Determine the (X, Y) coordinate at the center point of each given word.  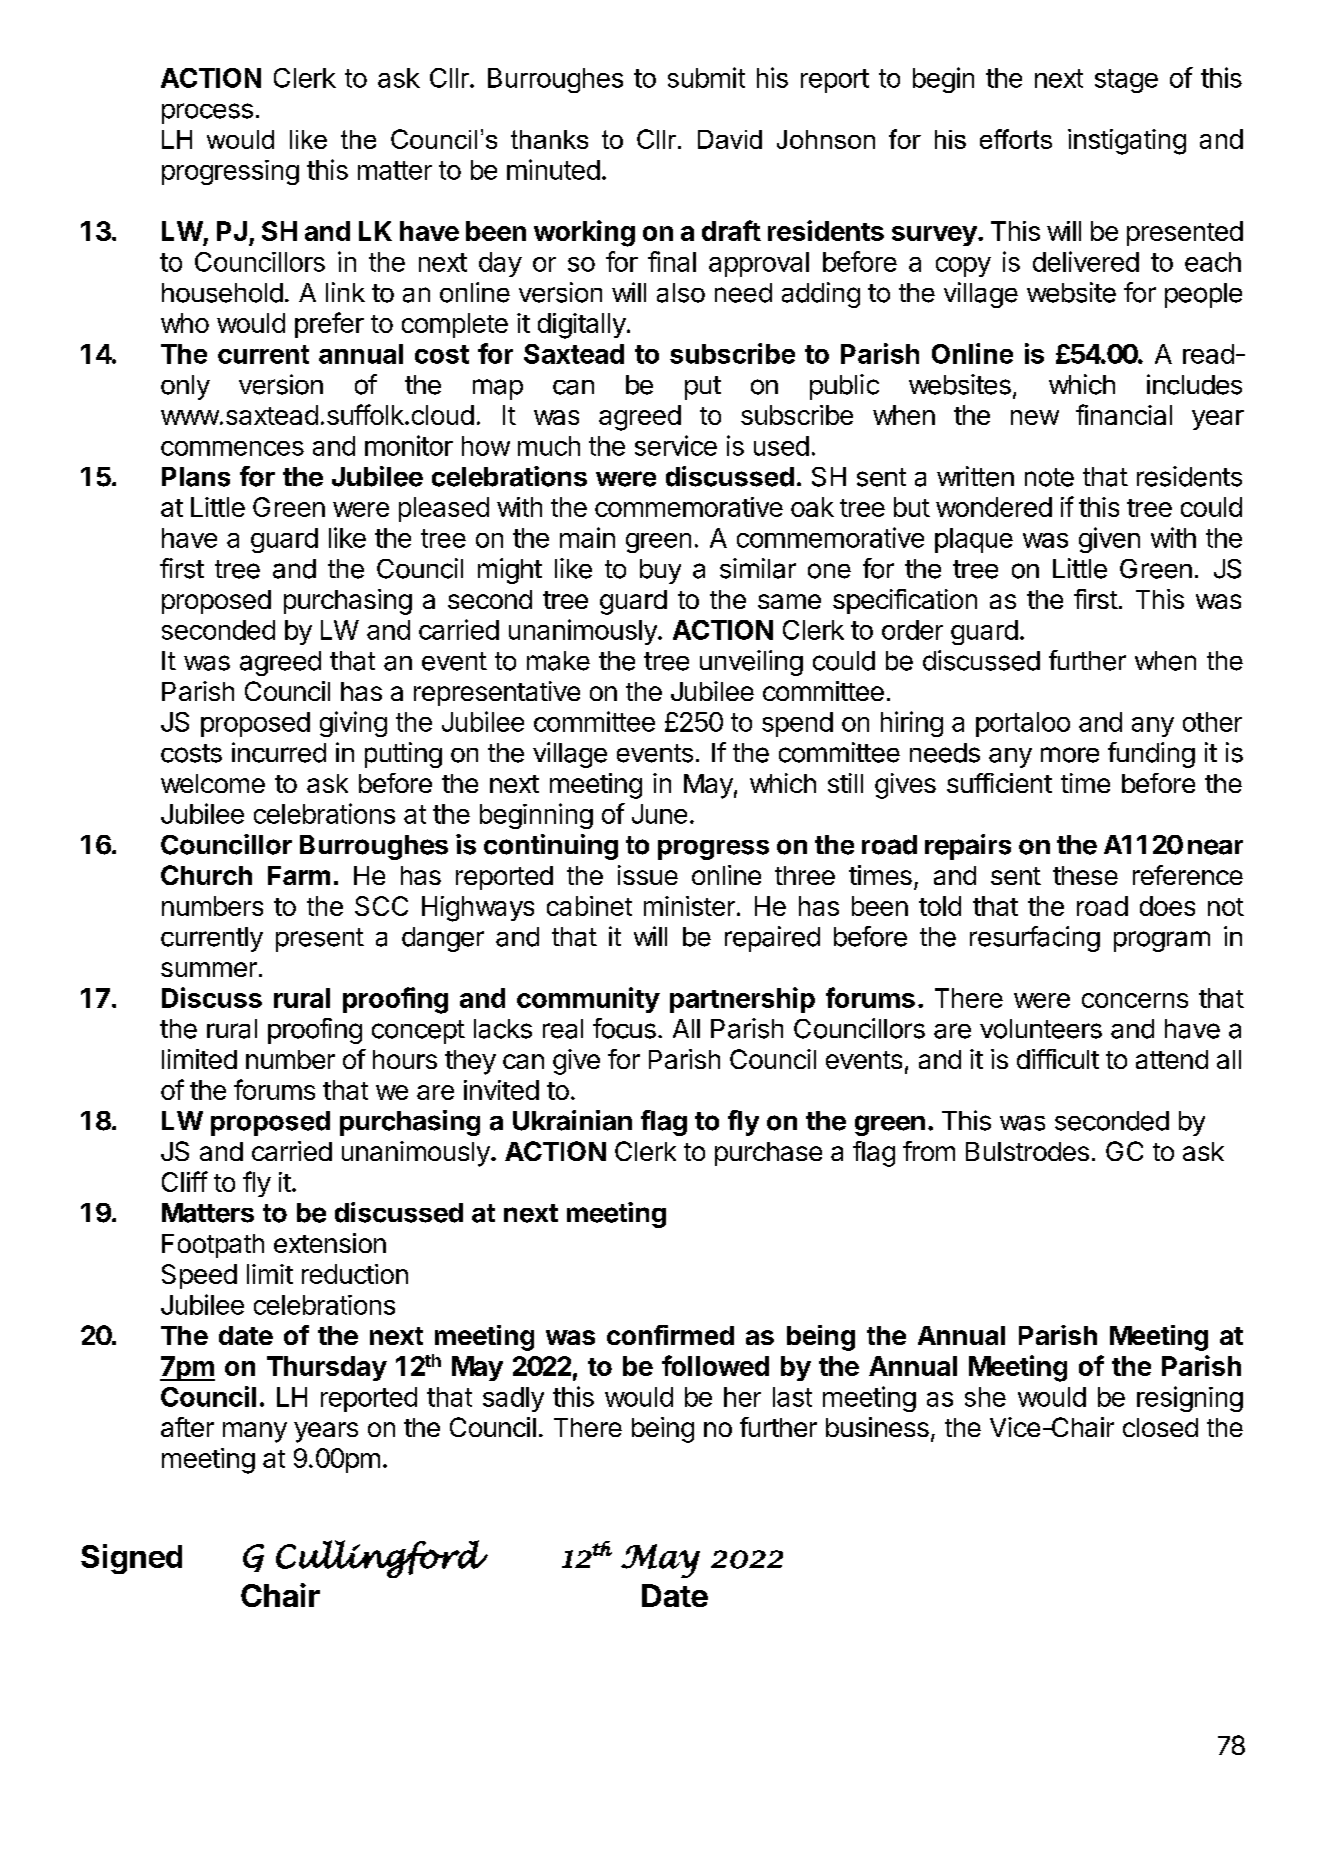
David (730, 139)
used (781, 446)
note (1049, 477)
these (1085, 875)
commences (232, 448)
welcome (213, 783)
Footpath (213, 1246)
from (929, 1151)
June (659, 814)
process (207, 113)
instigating (1127, 142)
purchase (768, 1154)
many (255, 1432)
